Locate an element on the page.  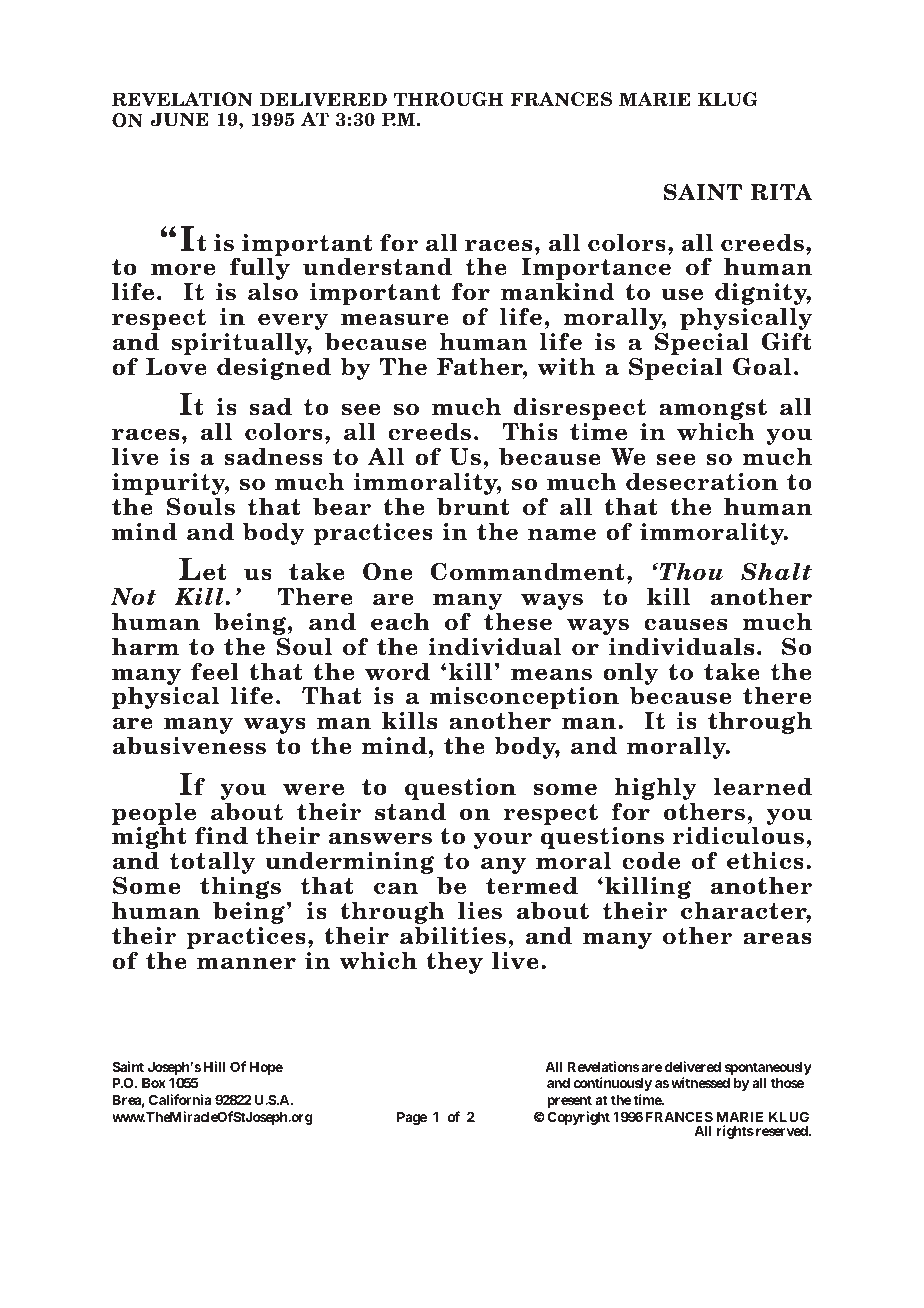
Page is located at coordinates (412, 1118).
